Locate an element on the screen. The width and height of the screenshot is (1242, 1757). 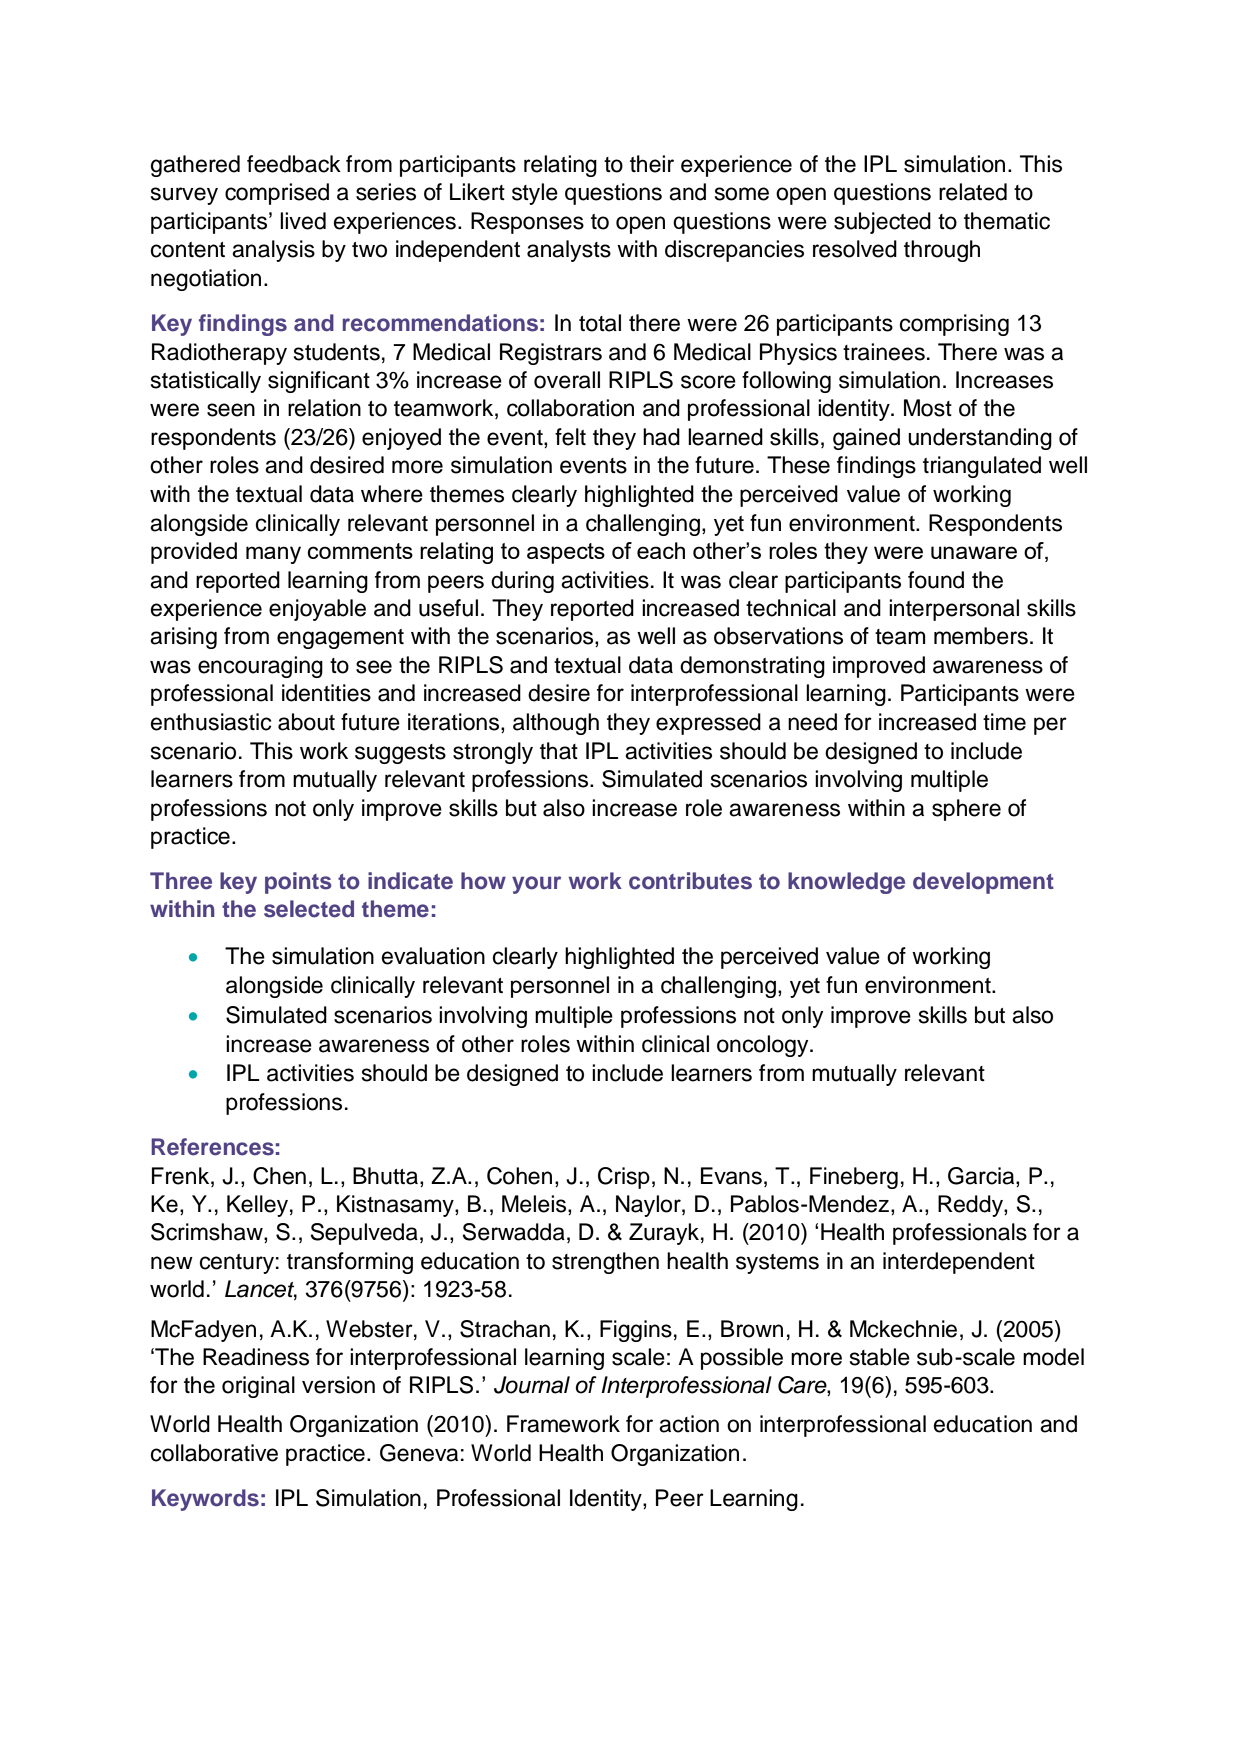
aspects is located at coordinates (566, 553).
